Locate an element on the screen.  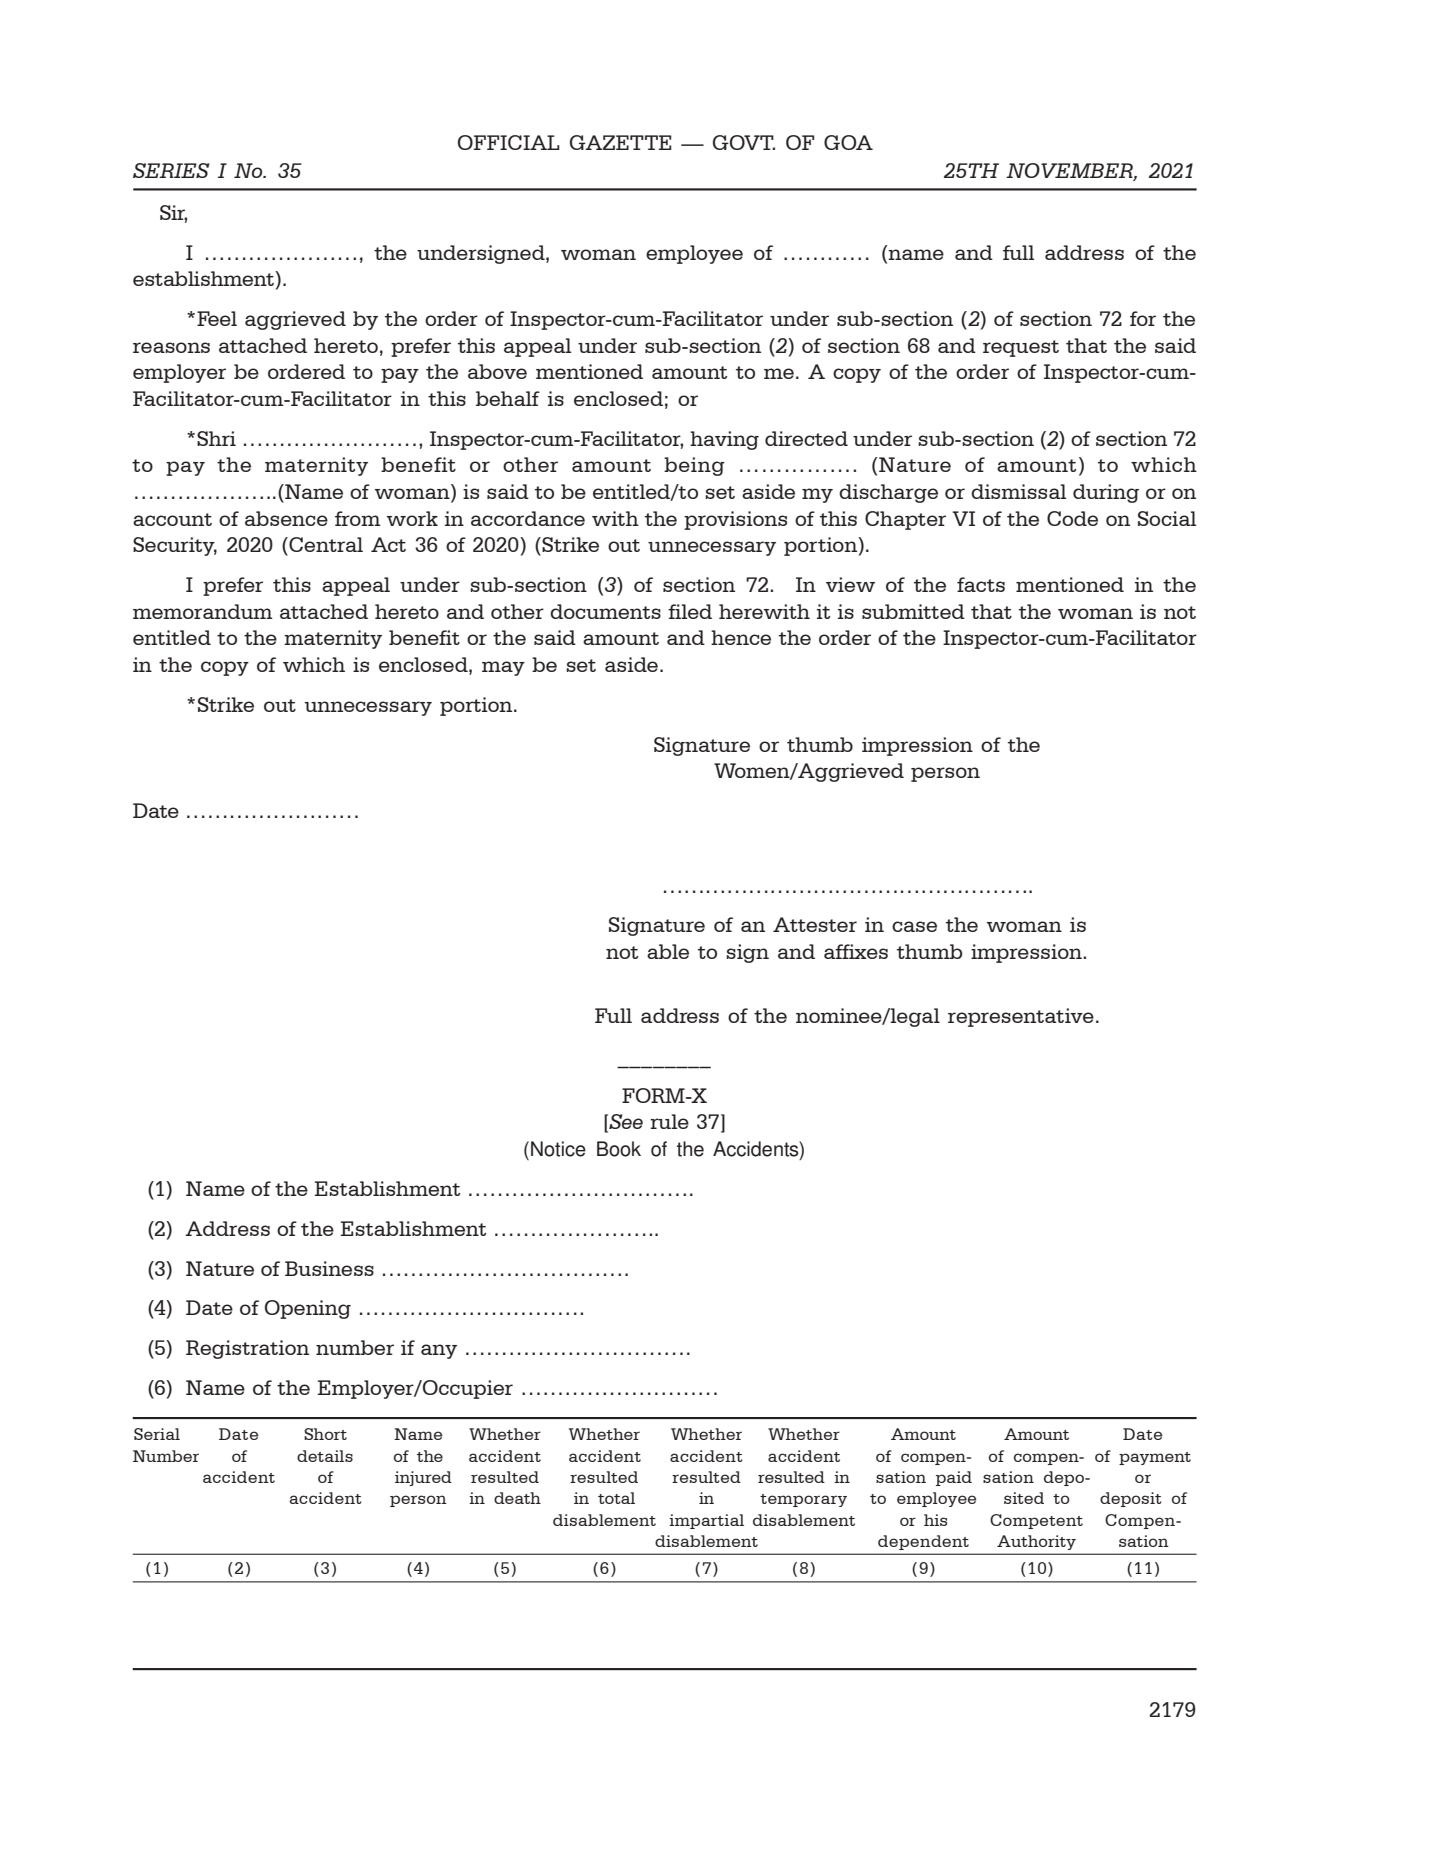
total is located at coordinates (616, 1498).
